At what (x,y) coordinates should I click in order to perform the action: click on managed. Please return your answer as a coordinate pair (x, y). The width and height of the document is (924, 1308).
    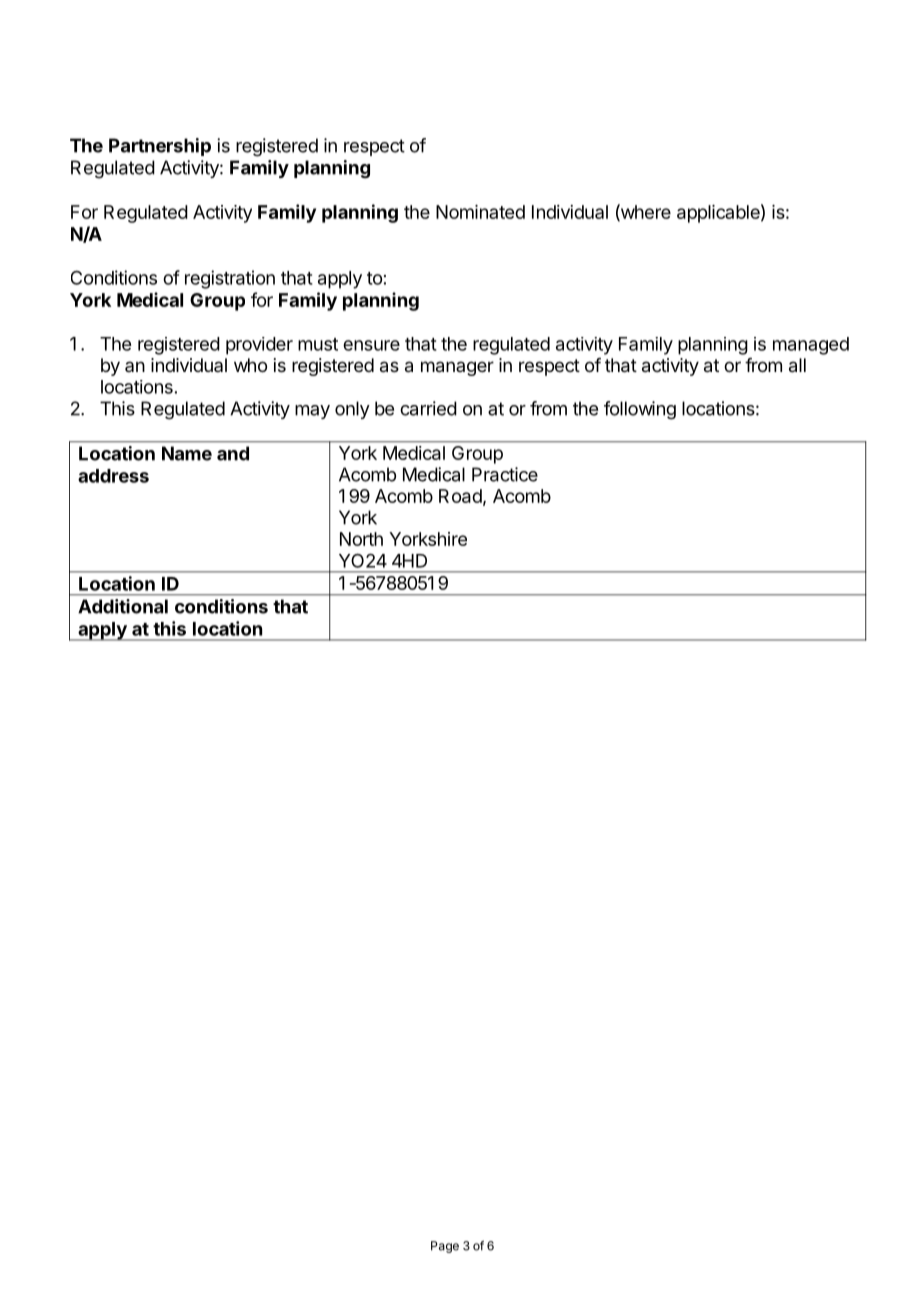
    Looking at the image, I should click on (811, 346).
